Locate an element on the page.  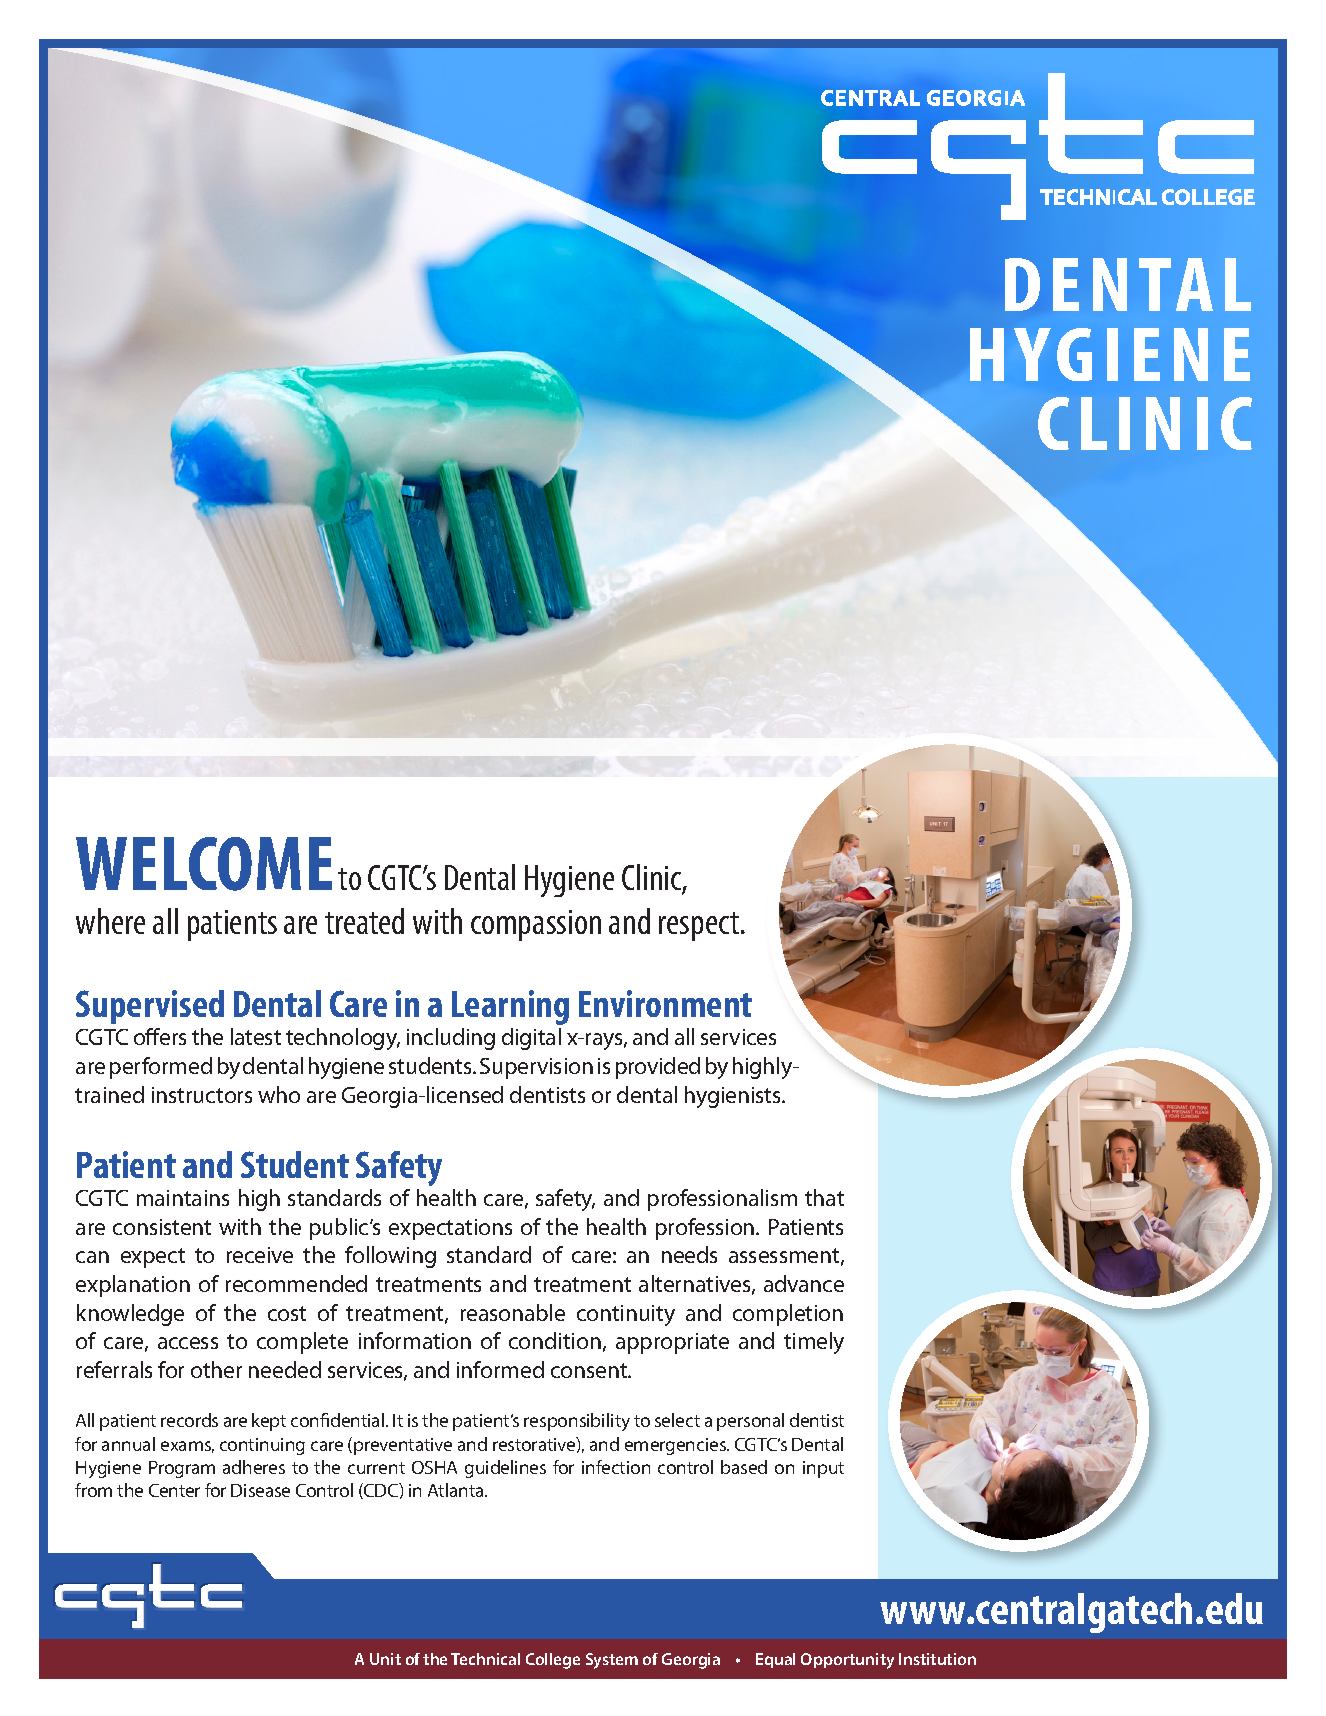
Supervision is located at coordinates (536, 1068).
